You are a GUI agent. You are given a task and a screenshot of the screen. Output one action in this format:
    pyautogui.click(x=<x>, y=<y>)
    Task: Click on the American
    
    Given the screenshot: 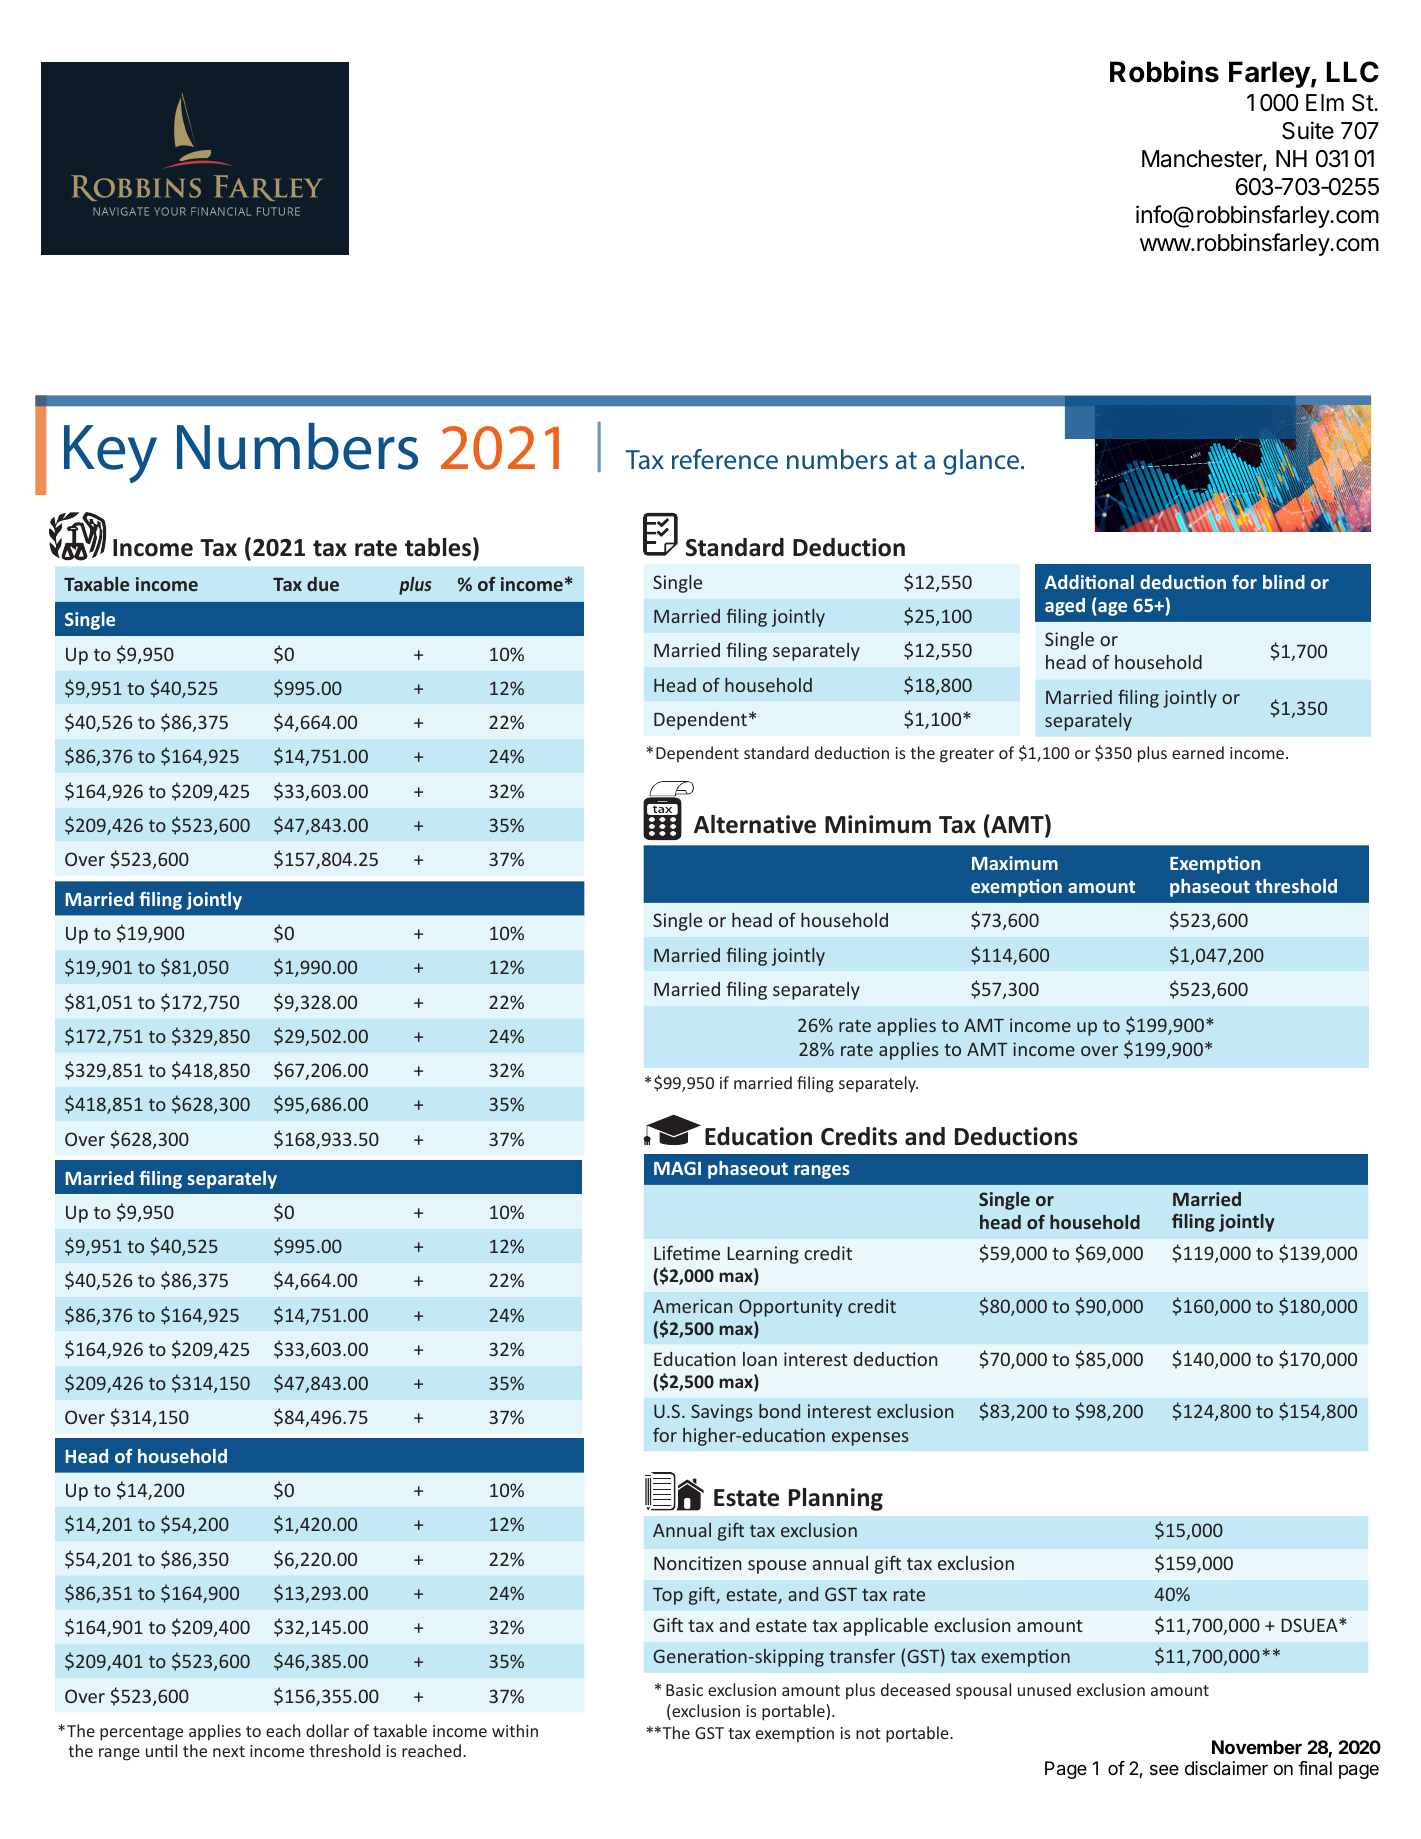 What is the action you would take?
    pyautogui.click(x=692, y=1306)
